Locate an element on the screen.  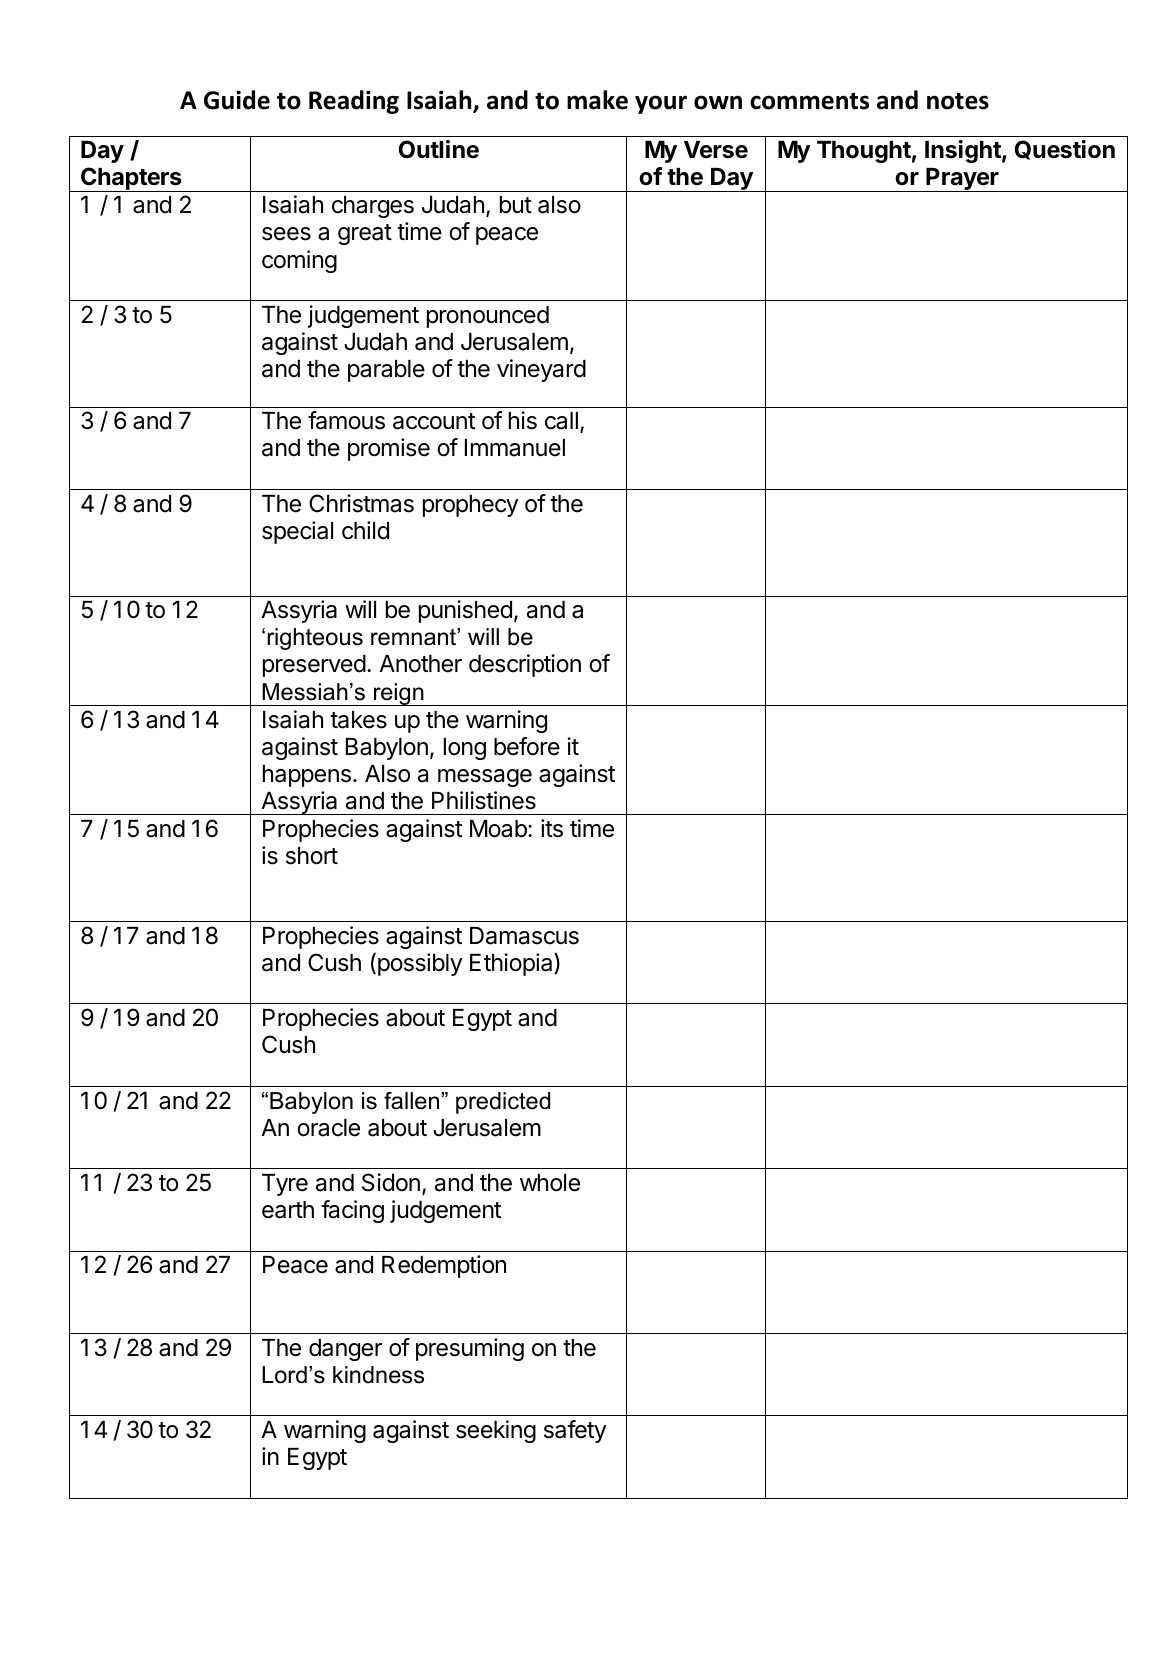
oracle is located at coordinates (328, 1128).
